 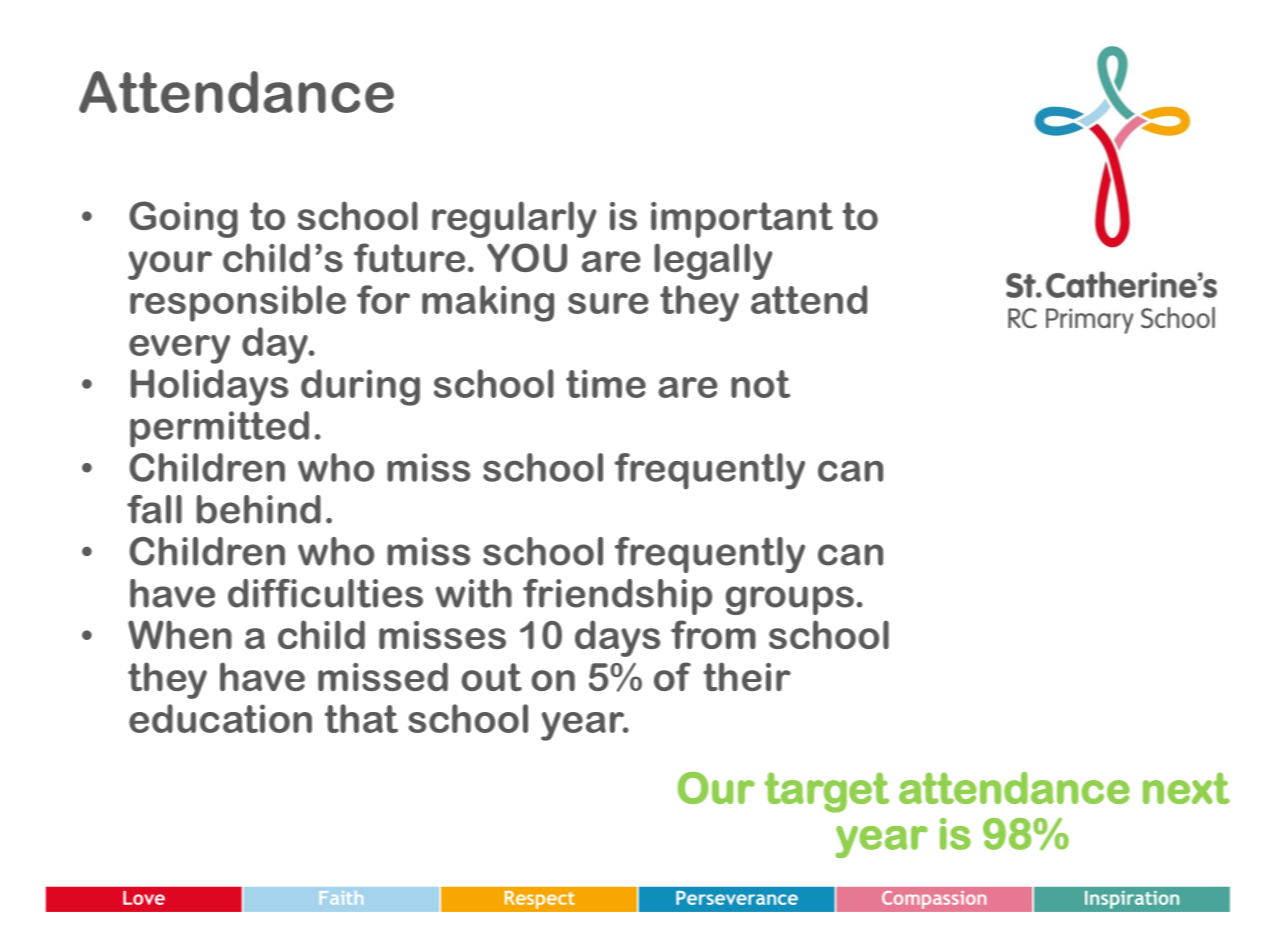 I want to click on legally, so click(x=713, y=261).
